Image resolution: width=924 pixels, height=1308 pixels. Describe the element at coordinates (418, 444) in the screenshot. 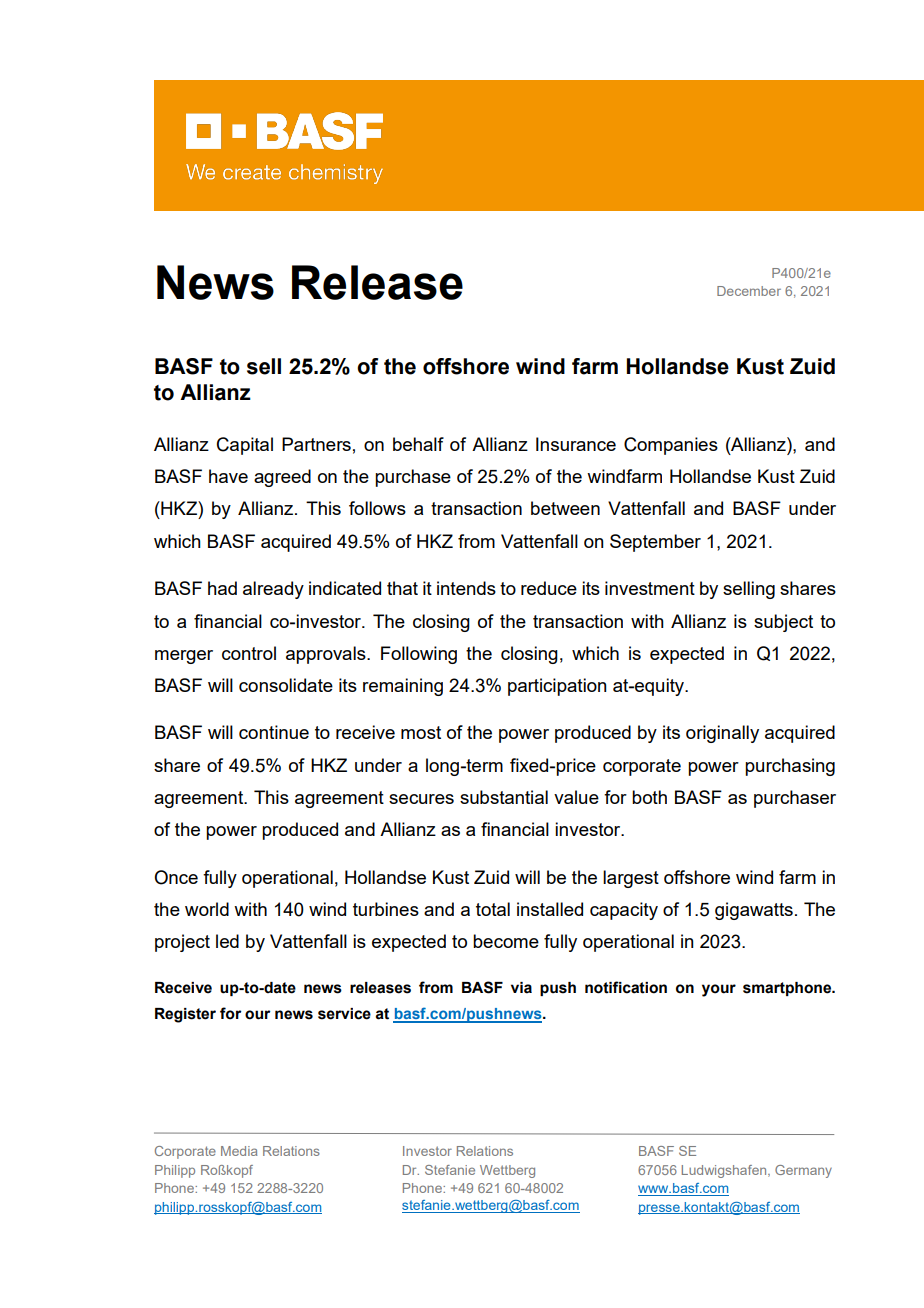

I see `behalf` at that location.
